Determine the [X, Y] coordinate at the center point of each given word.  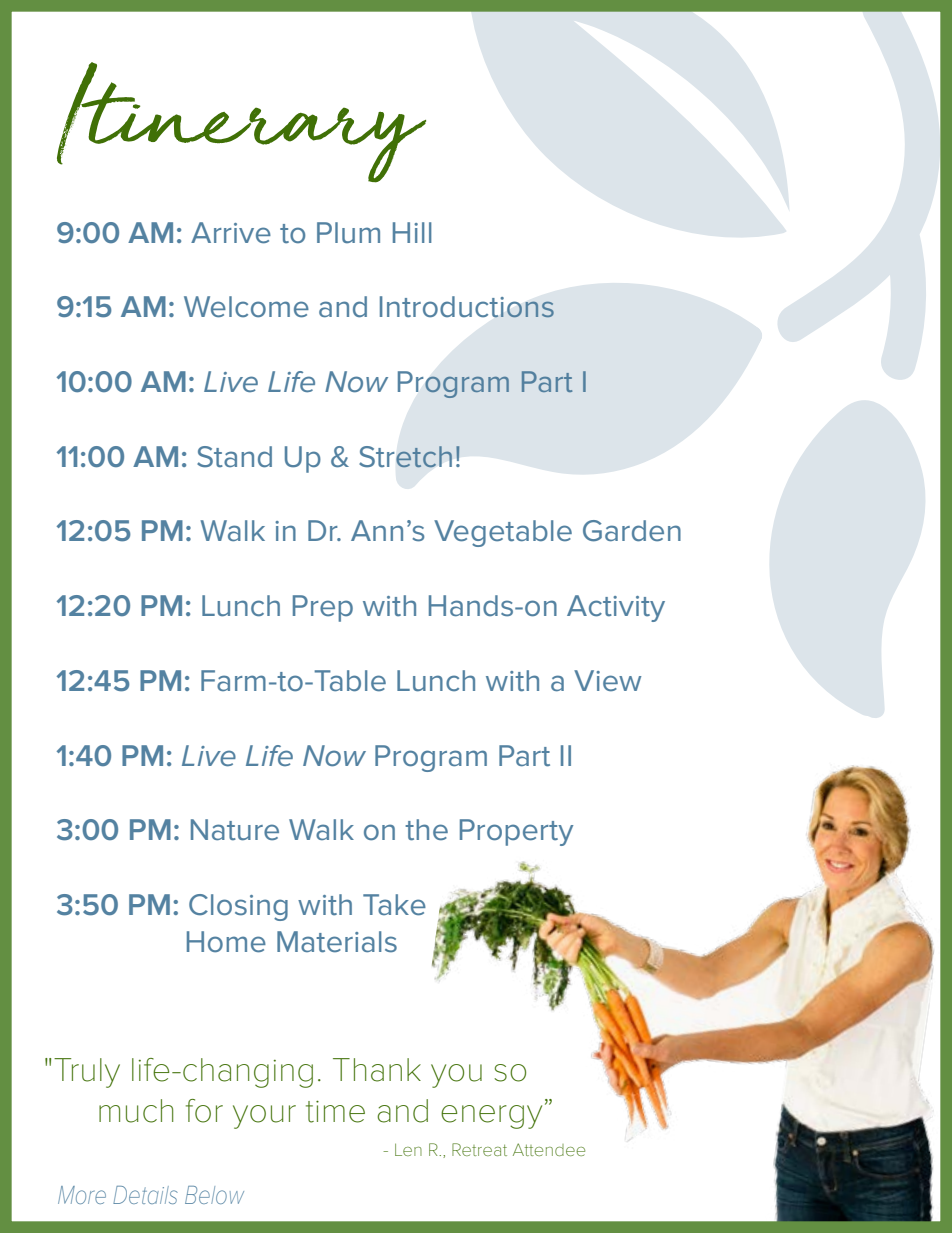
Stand [234, 457]
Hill [412, 232]
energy [491, 1117]
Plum [348, 232]
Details [145, 1195]
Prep [323, 608]
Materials [337, 942]
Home [226, 942]
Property [516, 832]
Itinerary [241, 122]
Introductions [467, 307]
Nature [235, 830]
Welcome [246, 307]
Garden [632, 531]
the [426, 830]
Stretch [405, 457]
